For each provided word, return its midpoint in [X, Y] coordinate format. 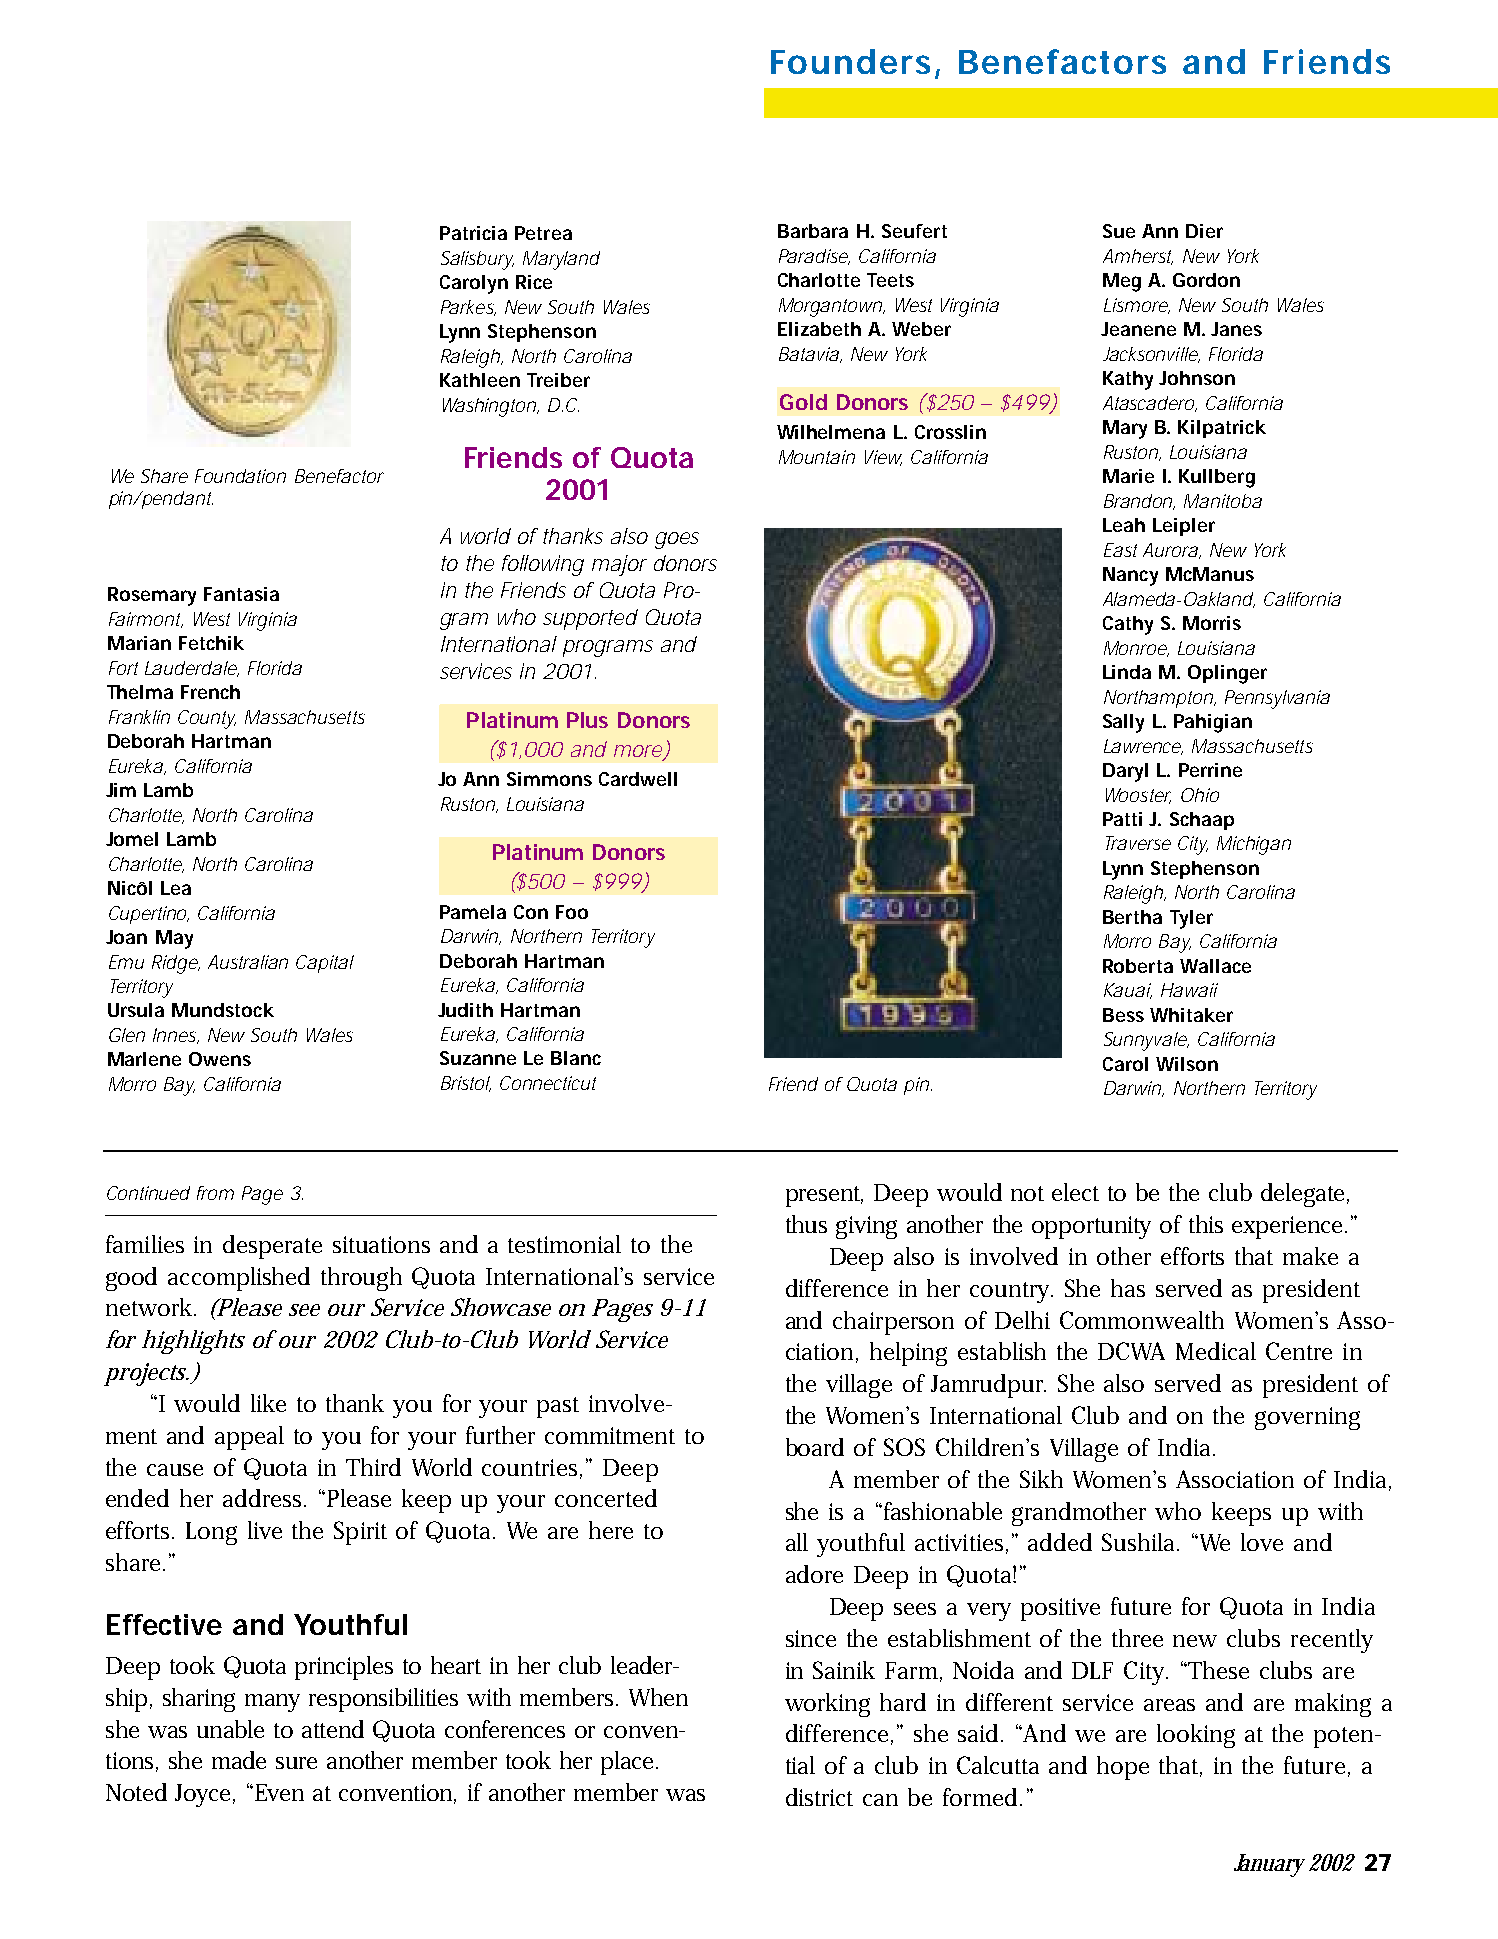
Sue [1119, 231]
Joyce [204, 1795]
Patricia [473, 233]
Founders [850, 61]
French [210, 692]
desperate [272, 1247]
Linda [1127, 672]
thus [806, 1224]
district [819, 1797]
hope [1123, 1768]
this [1206, 1224]
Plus [587, 720]
